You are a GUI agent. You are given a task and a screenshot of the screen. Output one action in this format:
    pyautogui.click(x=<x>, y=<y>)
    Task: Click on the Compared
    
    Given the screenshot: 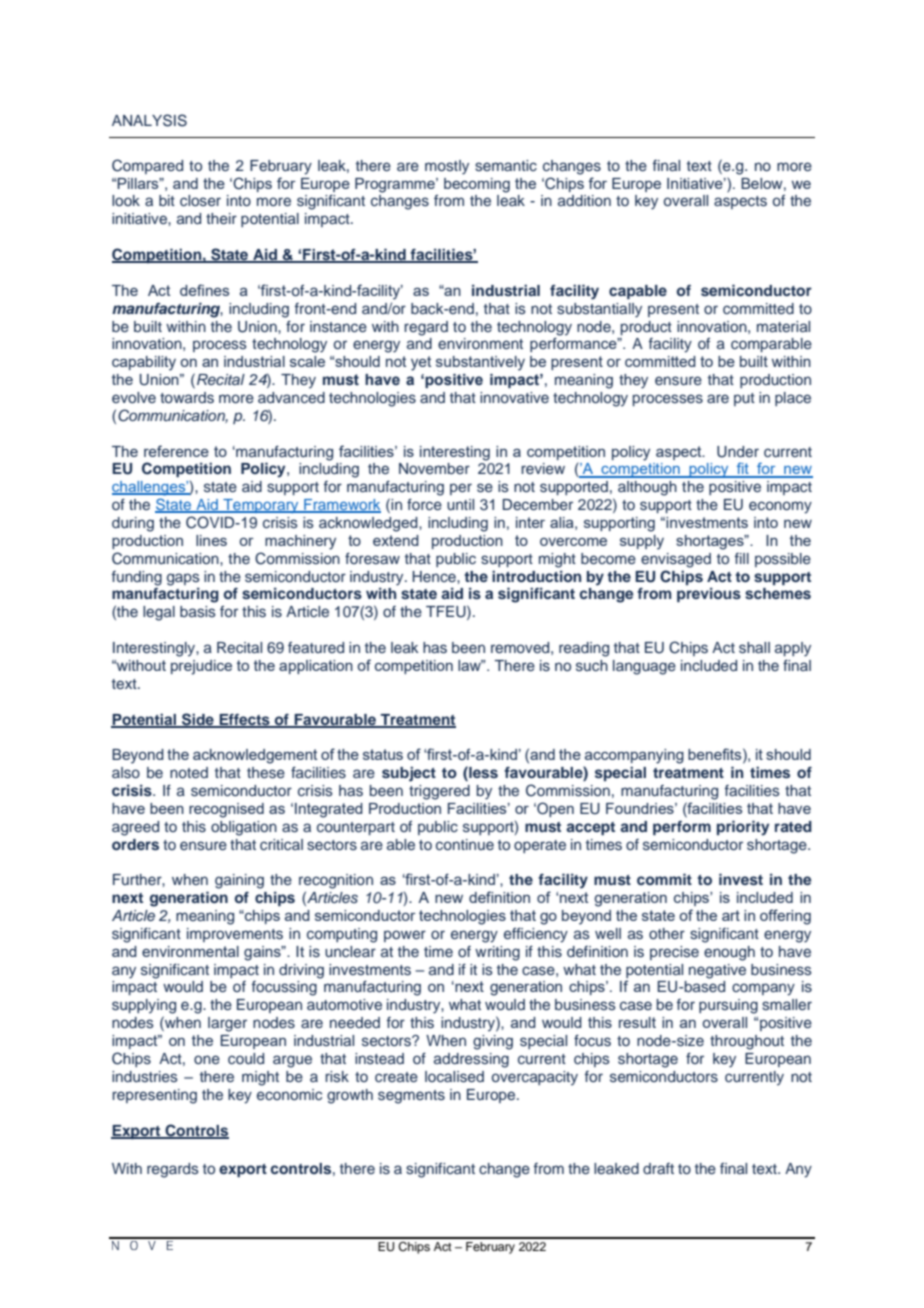 What is the action you would take?
    pyautogui.click(x=147, y=166)
